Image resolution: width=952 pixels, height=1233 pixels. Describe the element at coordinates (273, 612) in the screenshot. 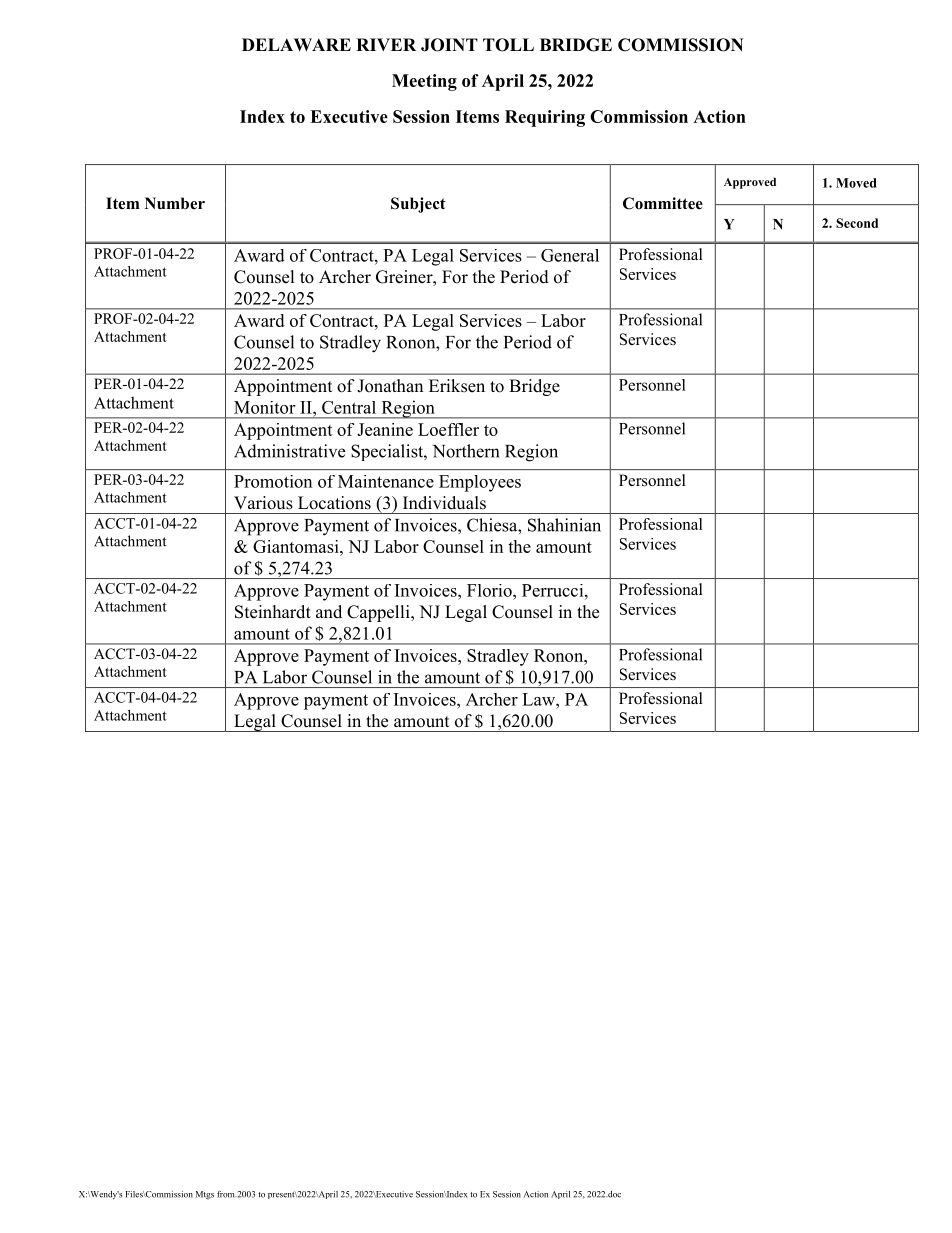

I see `Steinhardt` at that location.
